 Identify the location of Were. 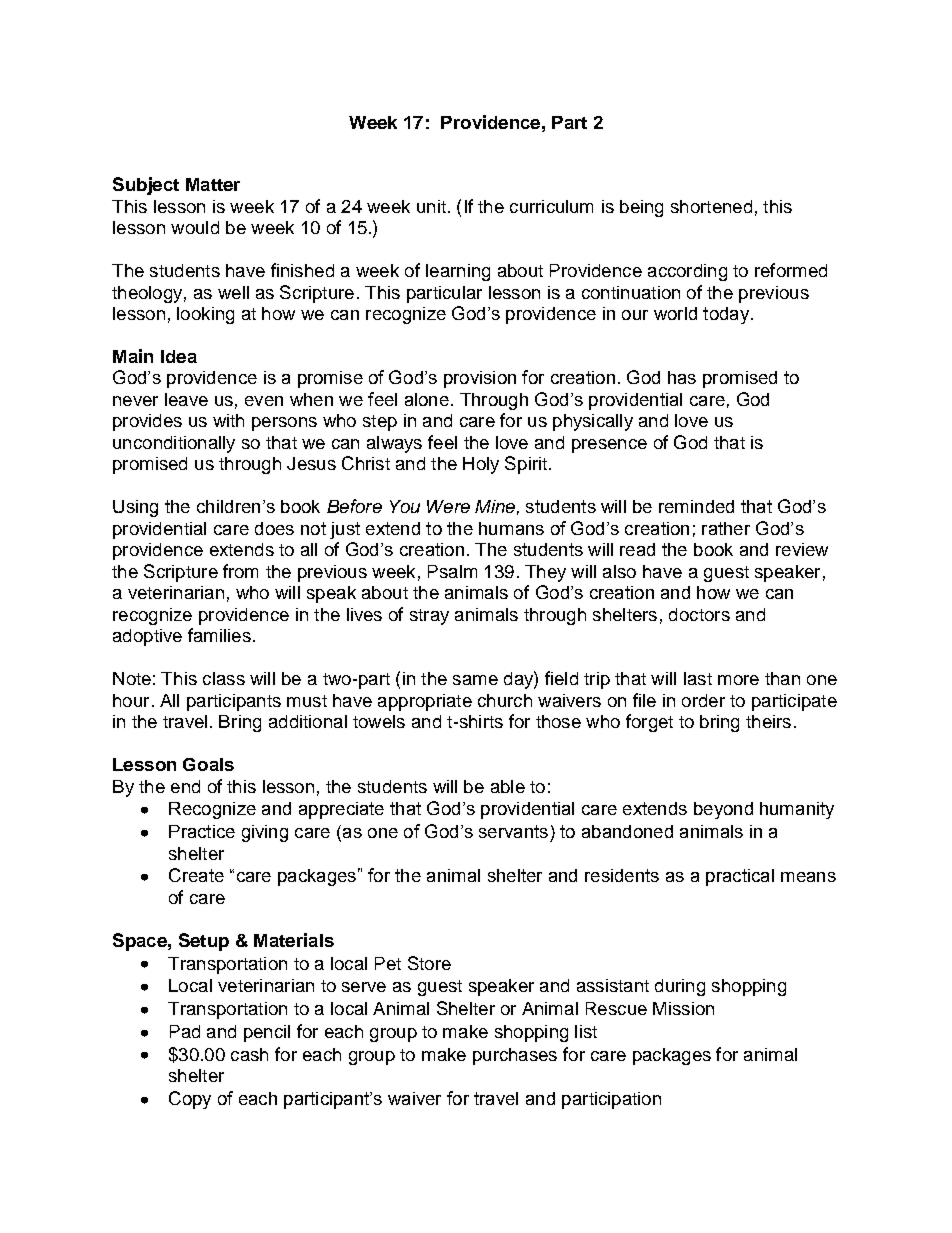
(448, 506).
